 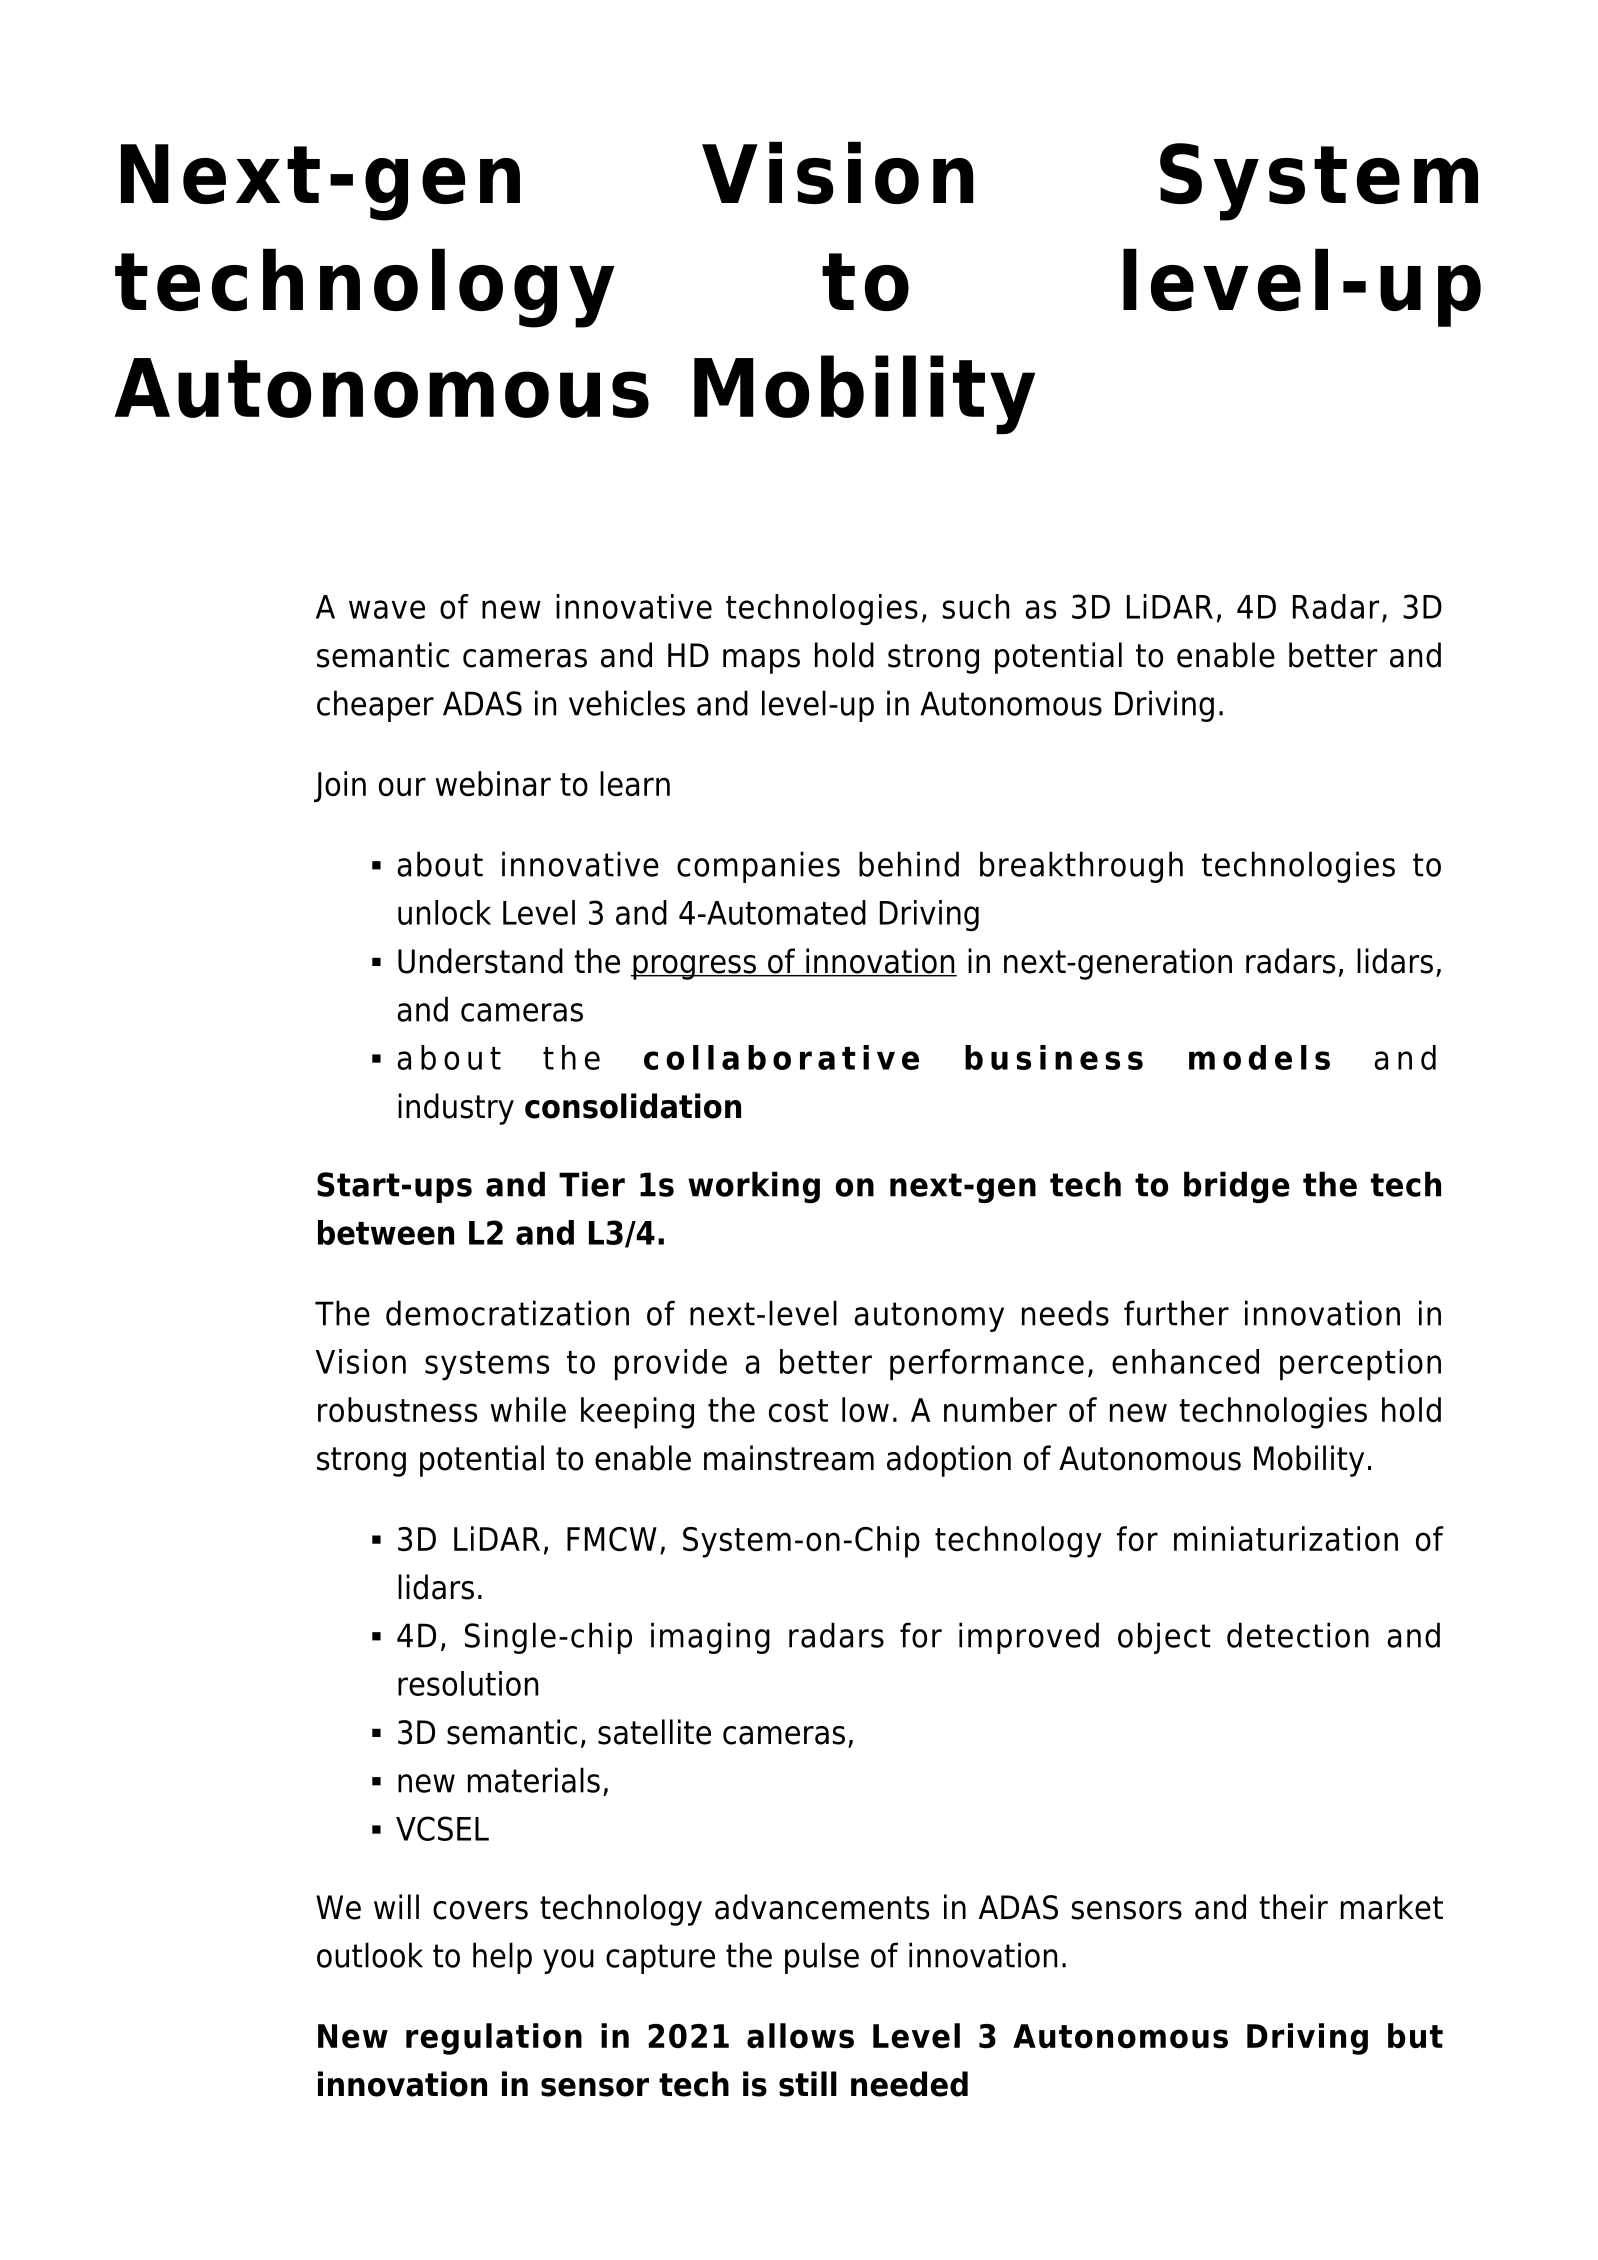 I want to click on maps, so click(x=761, y=661).
